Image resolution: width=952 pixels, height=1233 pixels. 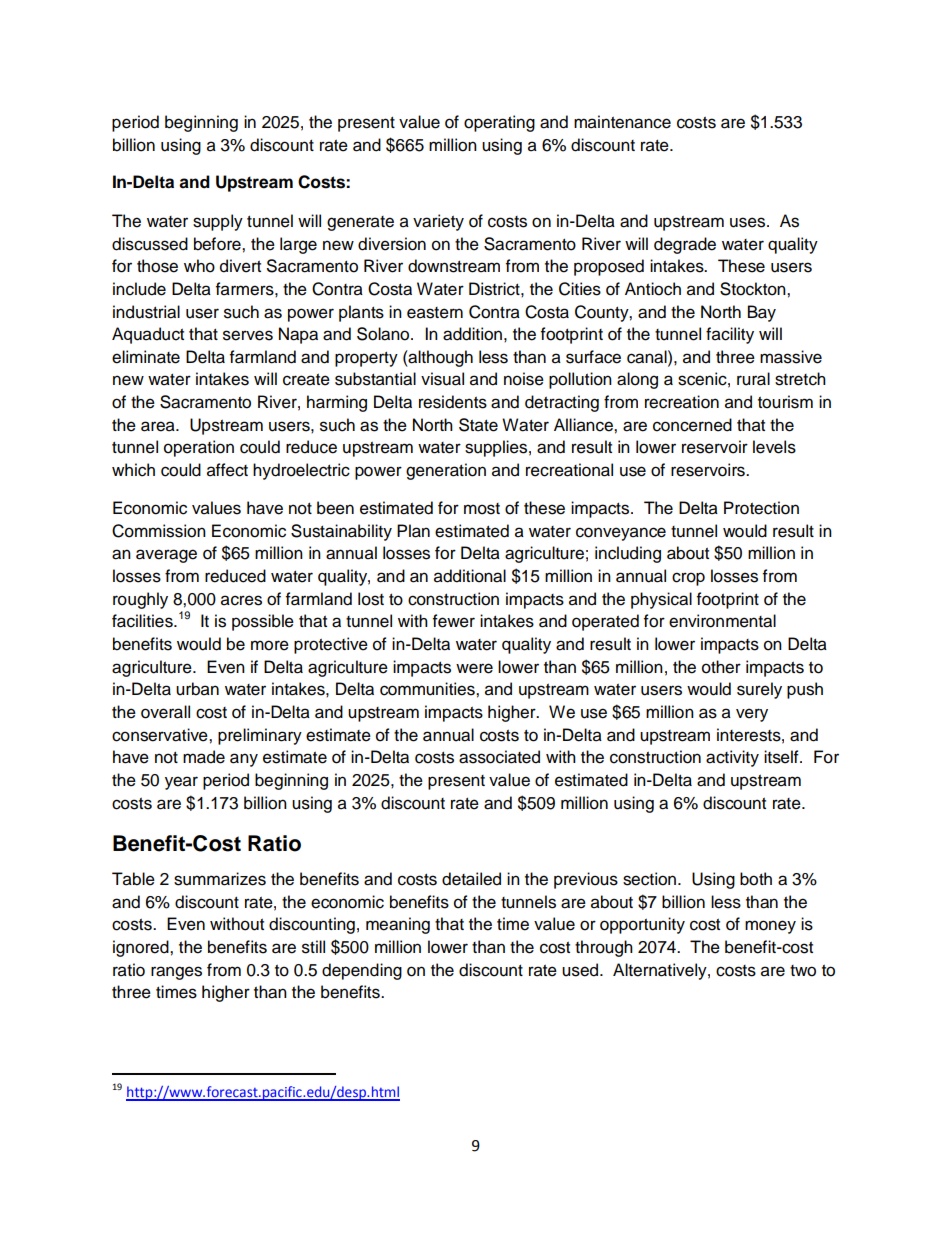 I want to click on maintenance, so click(x=622, y=122).
